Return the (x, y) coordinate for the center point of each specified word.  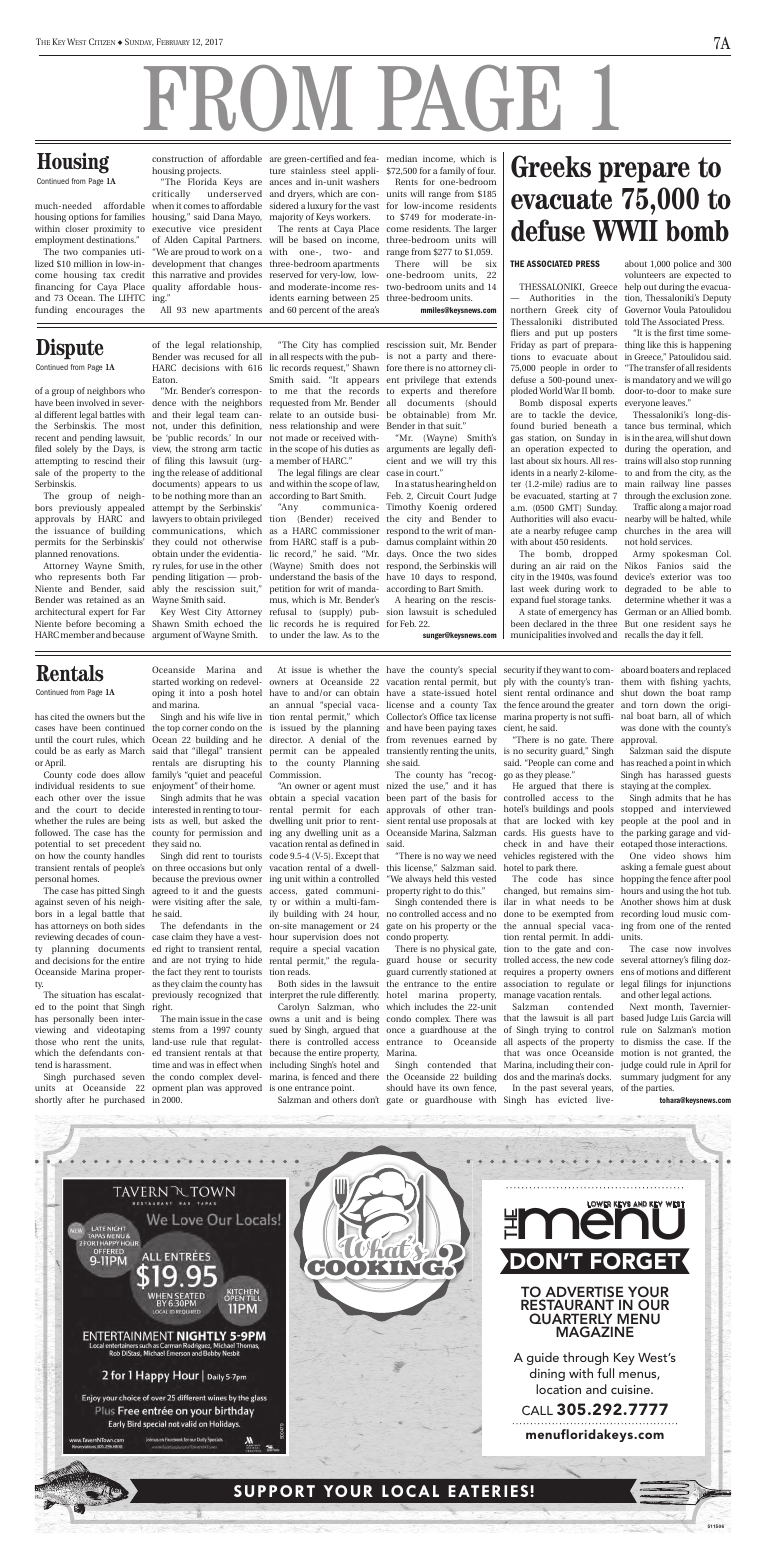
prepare (644, 172)
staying (635, 786)
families (130, 216)
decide (131, 809)
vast (371, 206)
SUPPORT (274, 1491)
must (369, 786)
